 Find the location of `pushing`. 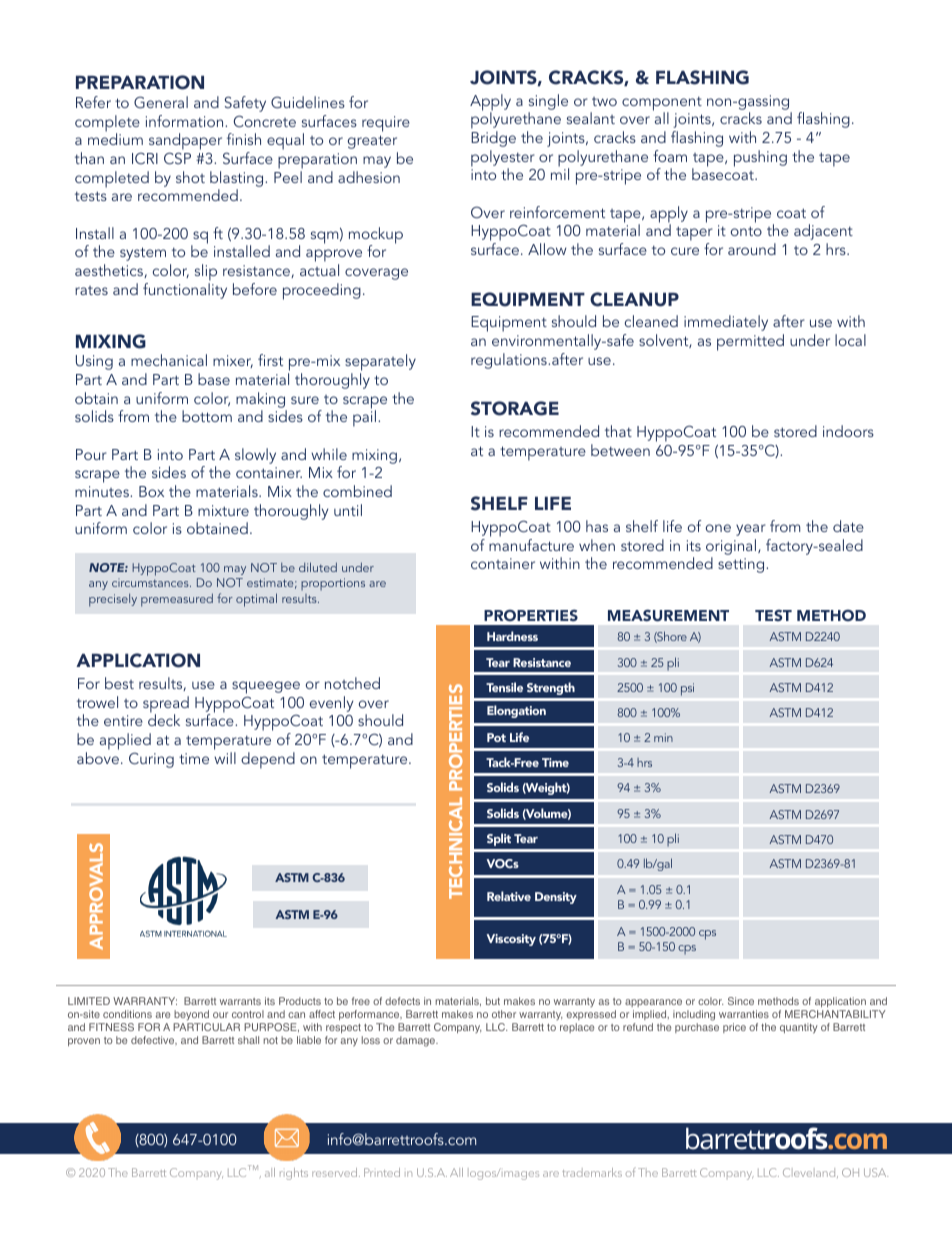

pushing is located at coordinates (760, 158).
